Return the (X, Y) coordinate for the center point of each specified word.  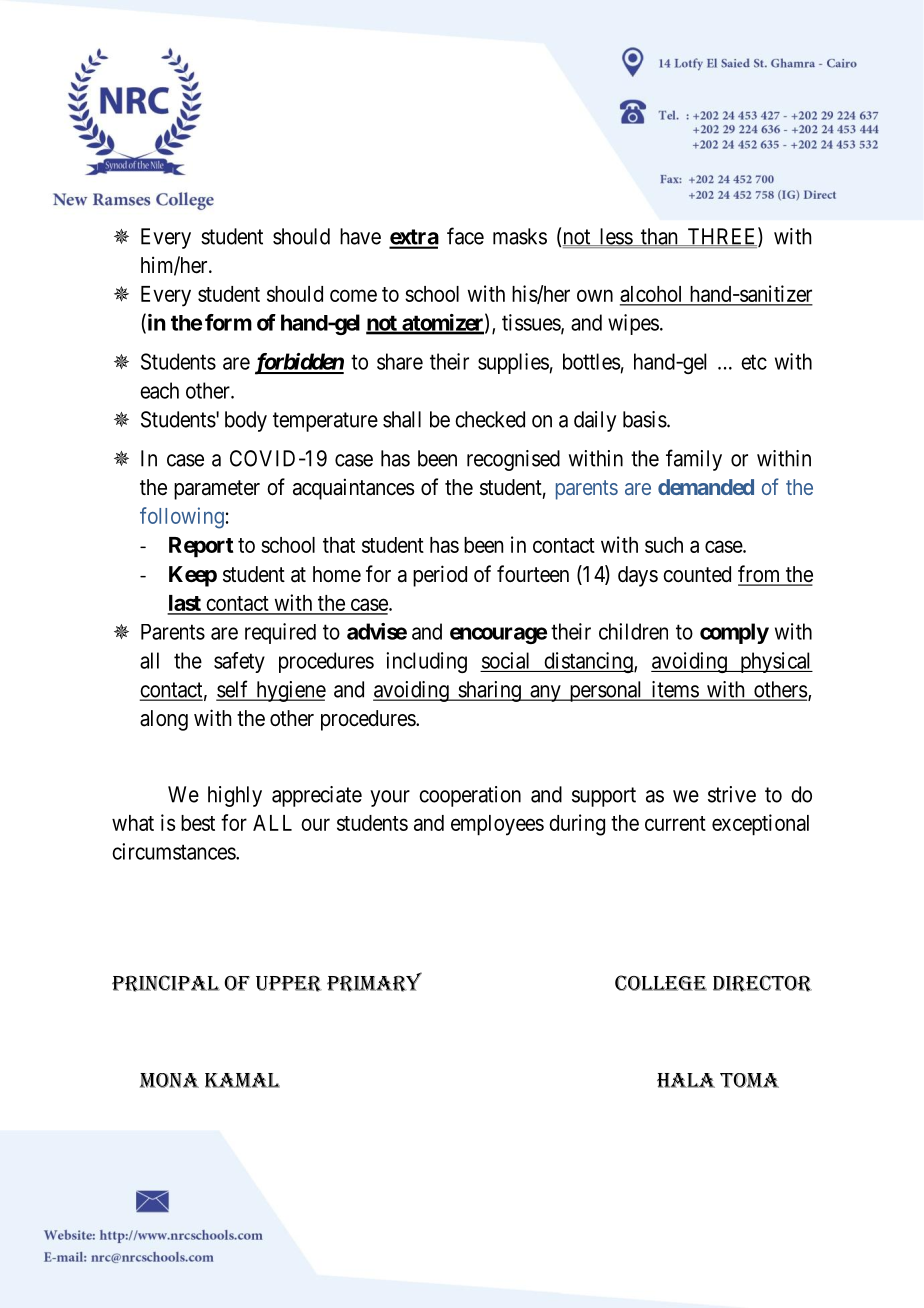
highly (235, 796)
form (228, 322)
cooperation (470, 796)
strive (732, 794)
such (664, 545)
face (465, 236)
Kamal (242, 1080)
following (182, 518)
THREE (722, 237)
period (440, 576)
